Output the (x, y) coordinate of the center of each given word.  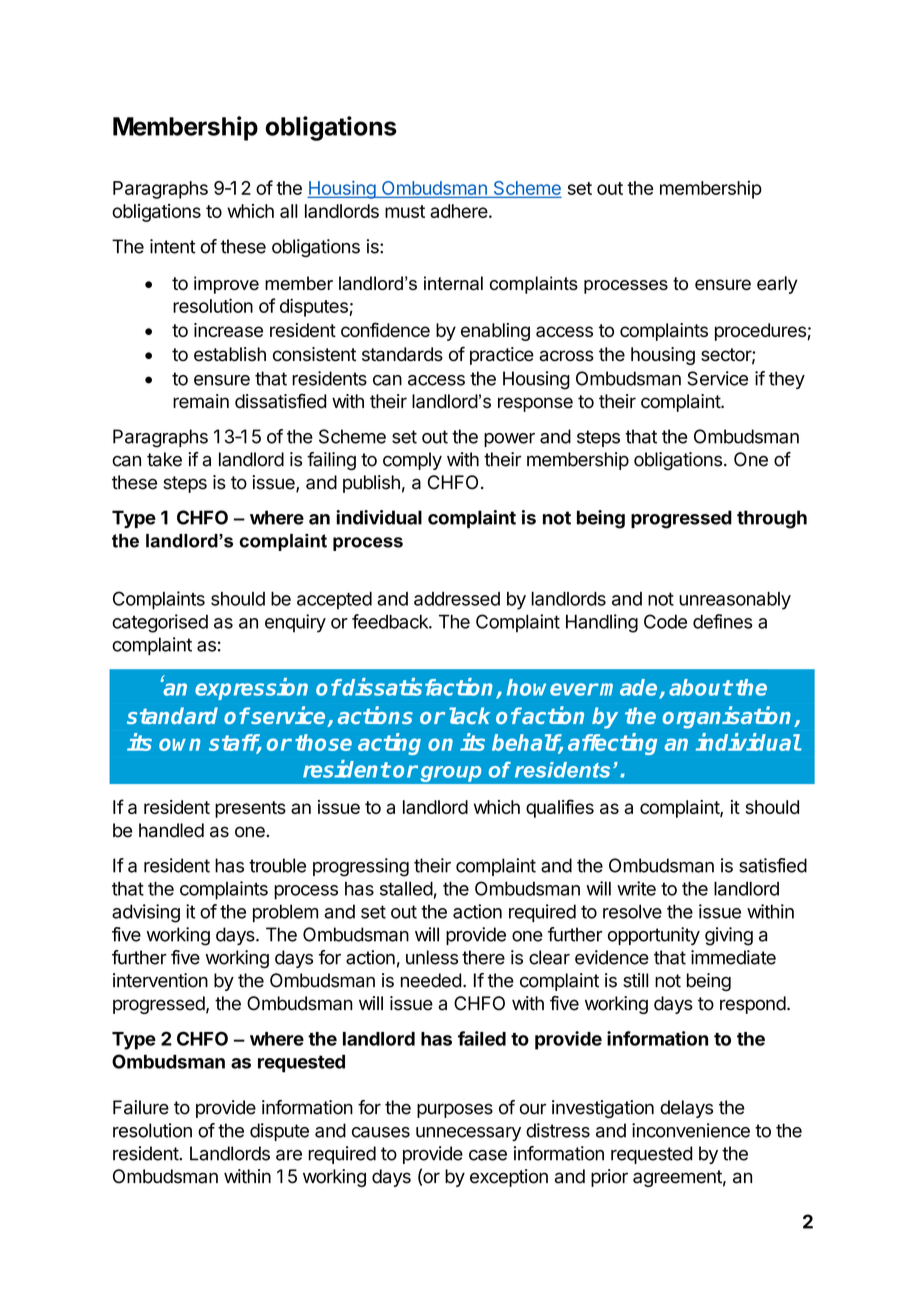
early (777, 285)
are (289, 1155)
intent (173, 246)
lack (469, 715)
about (700, 687)
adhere (459, 211)
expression (251, 689)
